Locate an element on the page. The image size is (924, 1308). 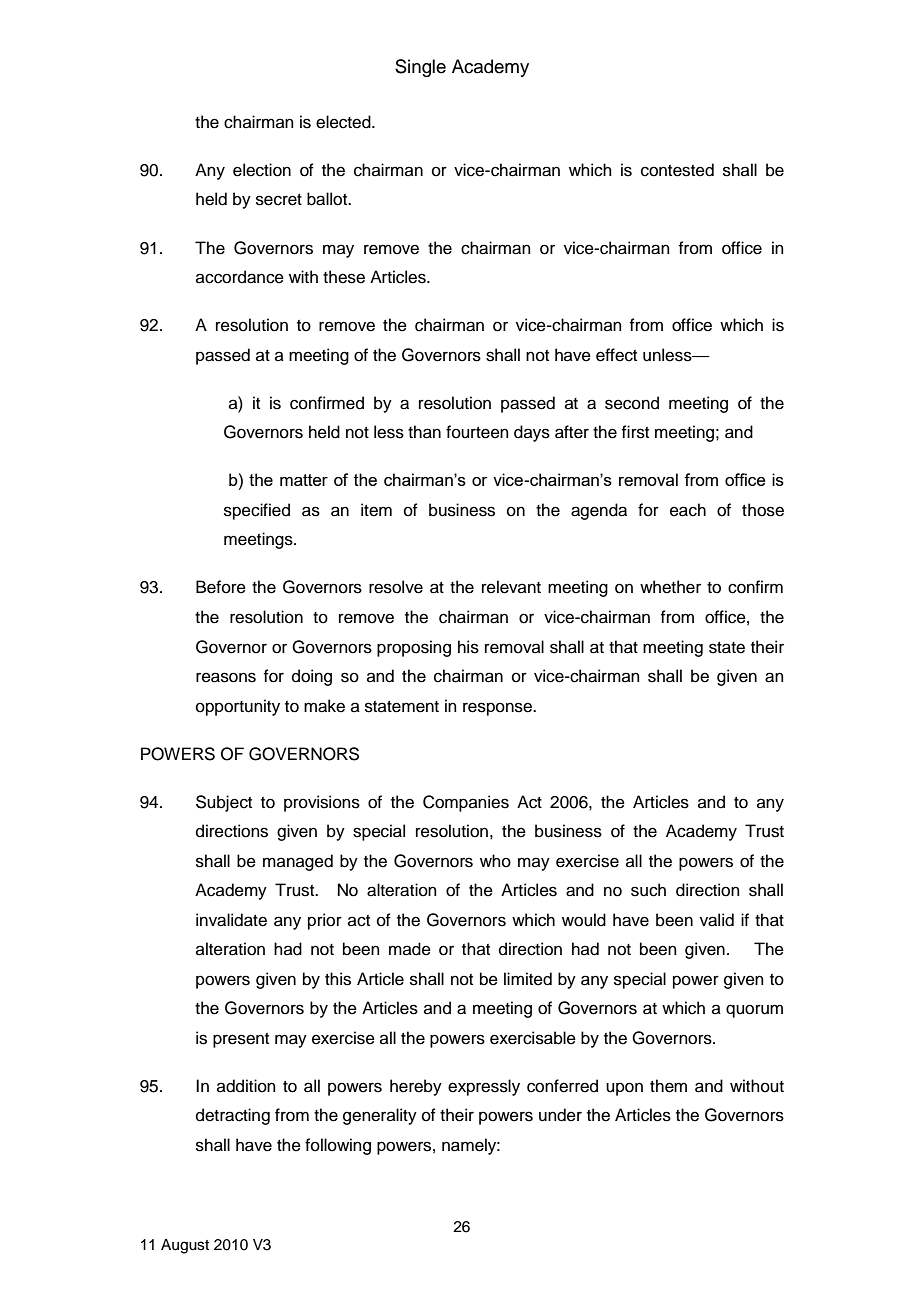
election is located at coordinates (262, 170).
